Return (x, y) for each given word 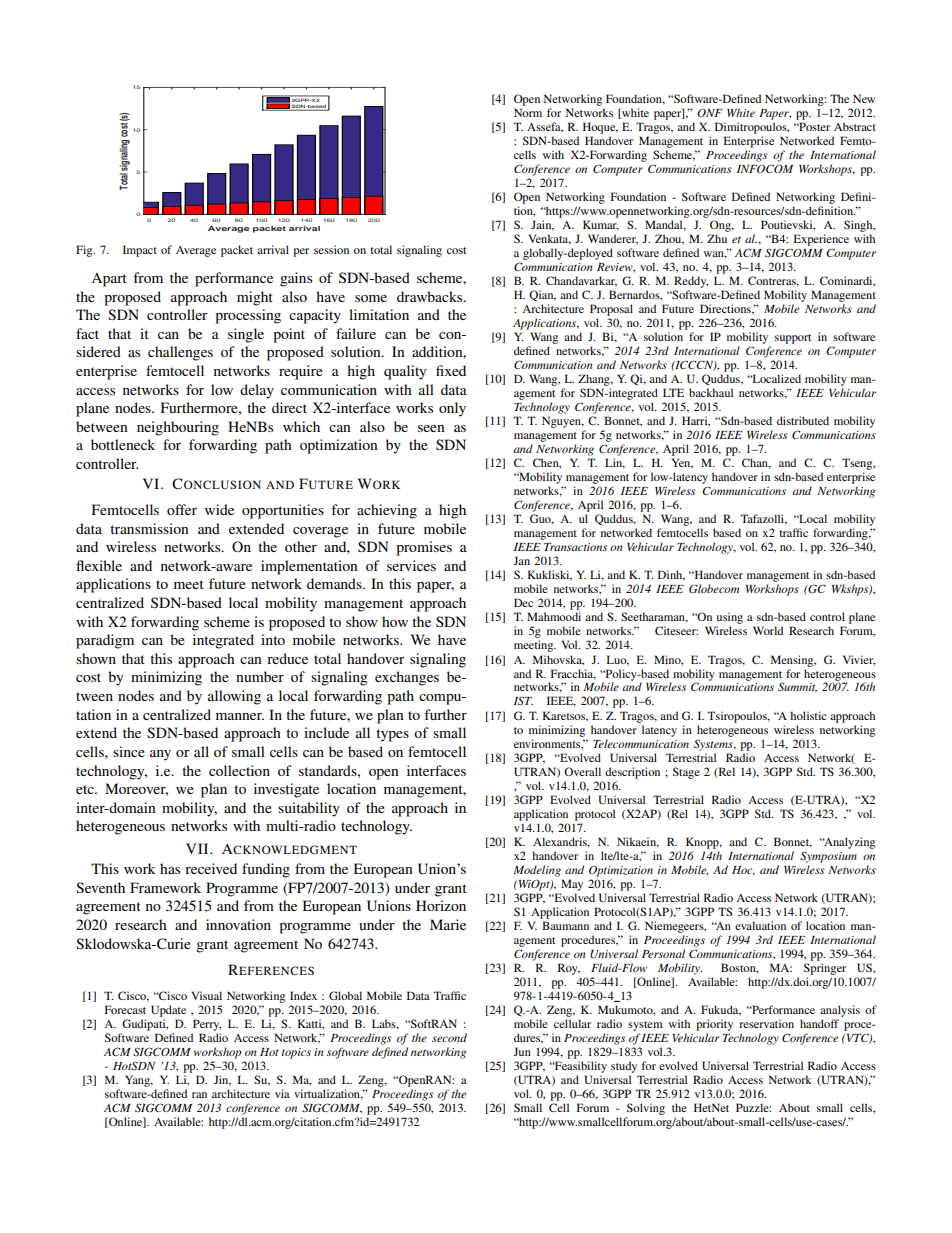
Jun (522, 1051)
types (392, 735)
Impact (140, 251)
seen (431, 428)
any (160, 755)
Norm (528, 112)
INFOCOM (765, 168)
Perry (206, 1026)
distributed (803, 420)
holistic (808, 715)
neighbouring (178, 428)
